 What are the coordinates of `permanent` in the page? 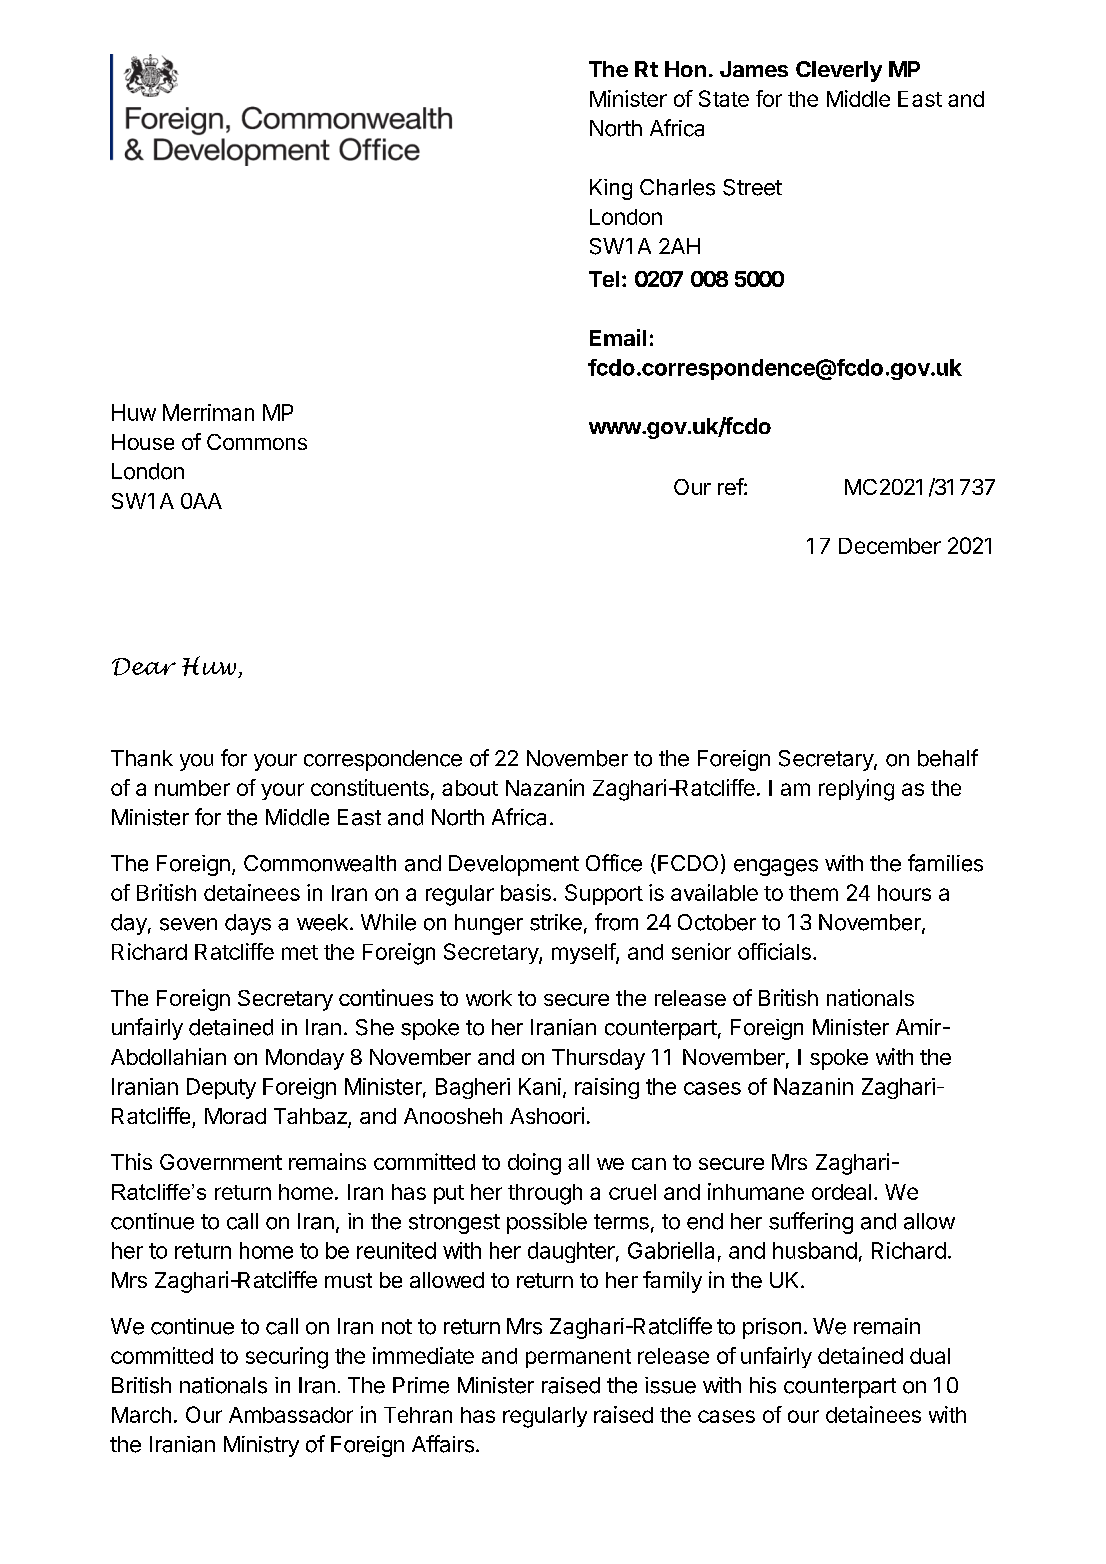 It's located at (578, 1358).
